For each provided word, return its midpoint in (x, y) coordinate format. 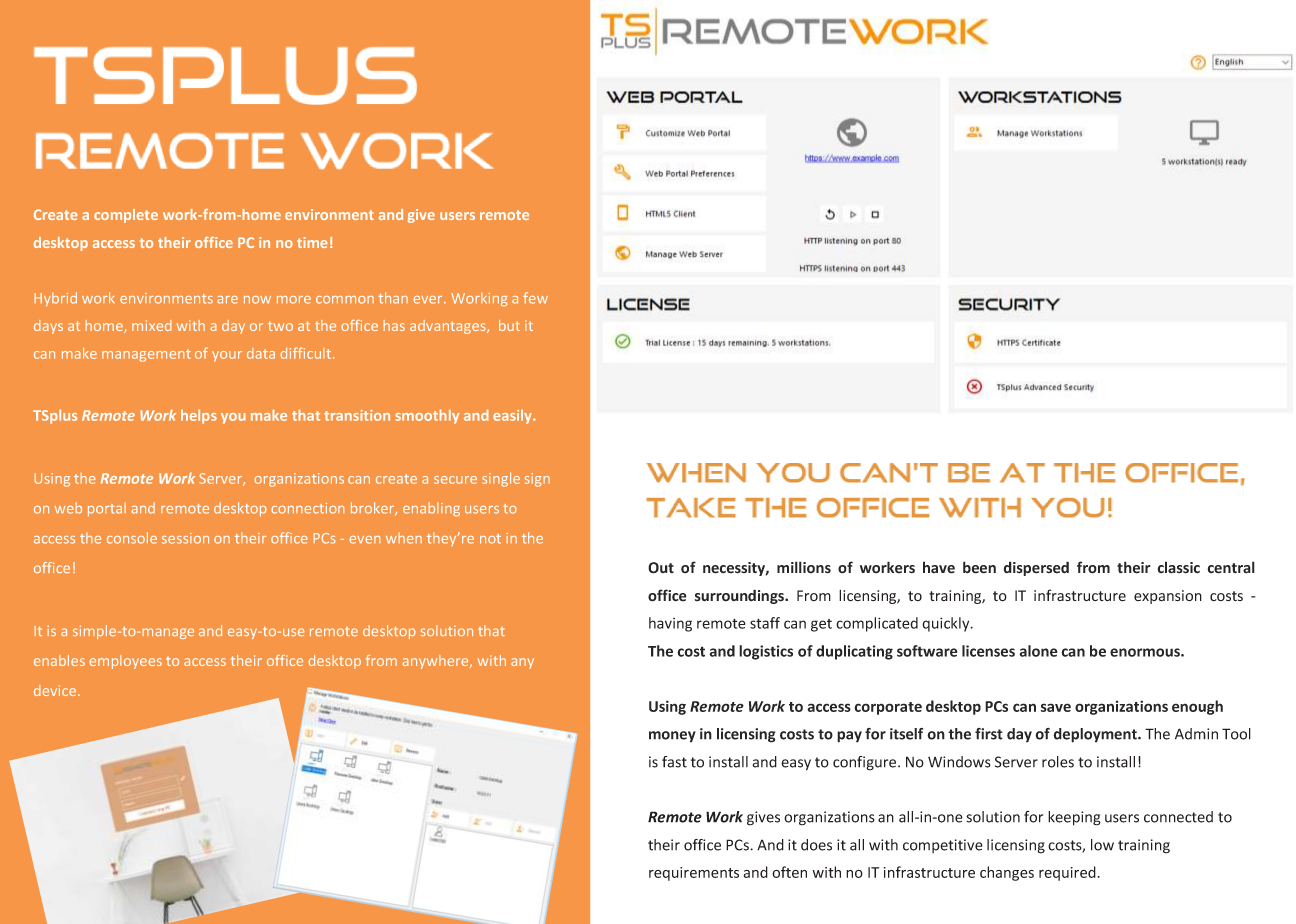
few (535, 298)
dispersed (1036, 568)
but (509, 325)
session (185, 538)
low (1102, 845)
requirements (694, 874)
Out (661, 568)
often (789, 872)
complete (126, 216)
